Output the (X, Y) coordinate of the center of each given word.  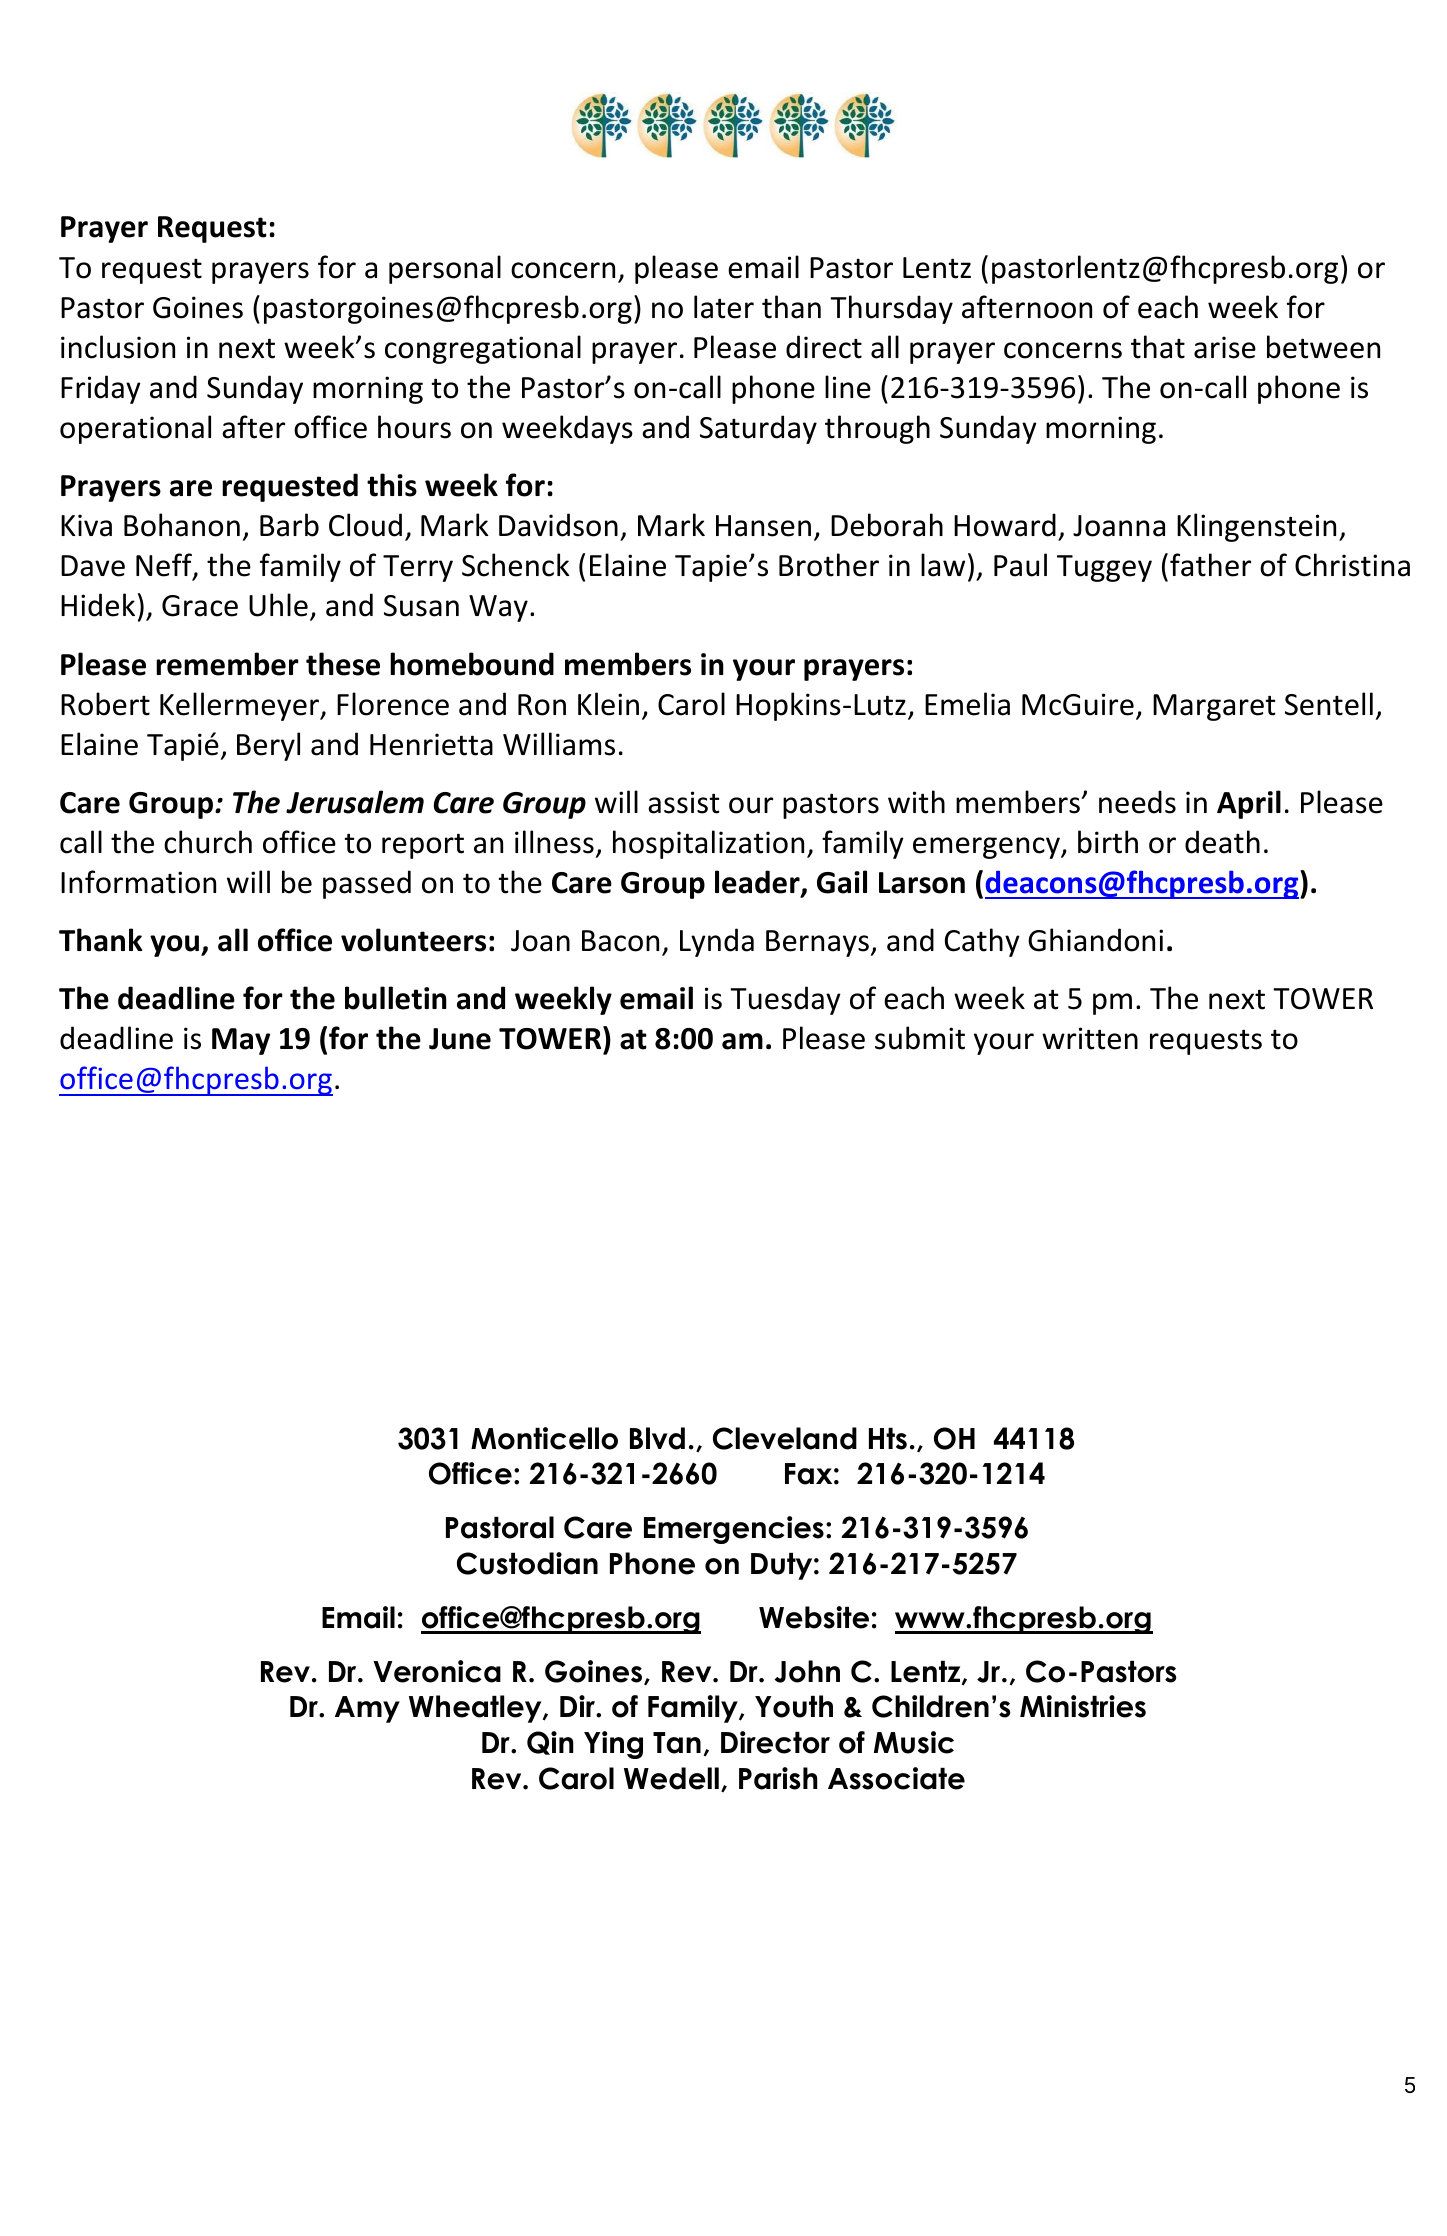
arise (1225, 347)
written (1090, 1038)
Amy (367, 1709)
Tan (677, 1743)
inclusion (118, 347)
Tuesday (785, 1000)
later (724, 307)
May (241, 1041)
